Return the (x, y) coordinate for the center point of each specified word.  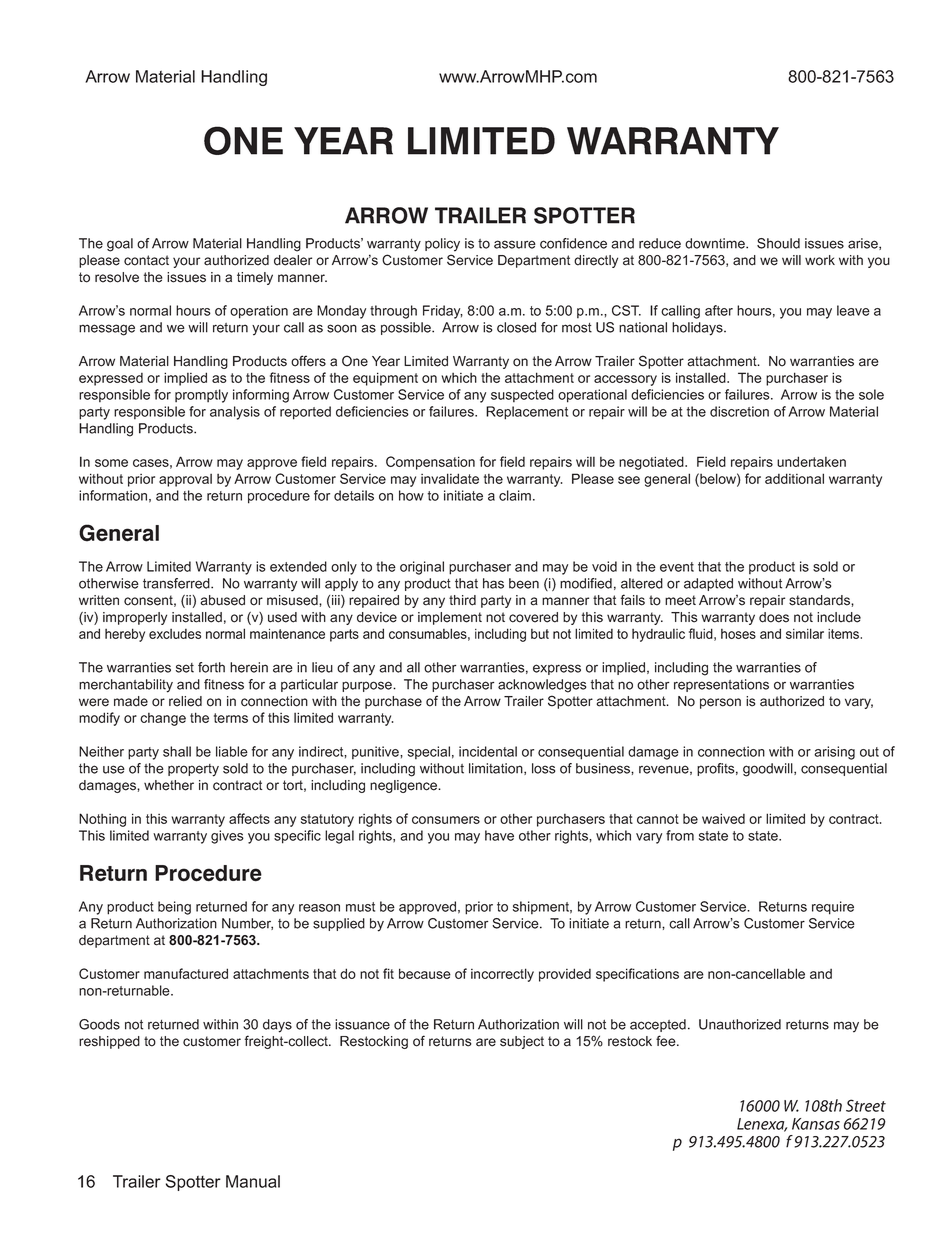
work (820, 260)
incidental (488, 751)
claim (515, 495)
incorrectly (502, 975)
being (174, 908)
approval (185, 480)
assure (515, 244)
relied (185, 701)
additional (794, 478)
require (833, 908)
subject (522, 1042)
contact (146, 260)
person (720, 703)
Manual (253, 1181)
